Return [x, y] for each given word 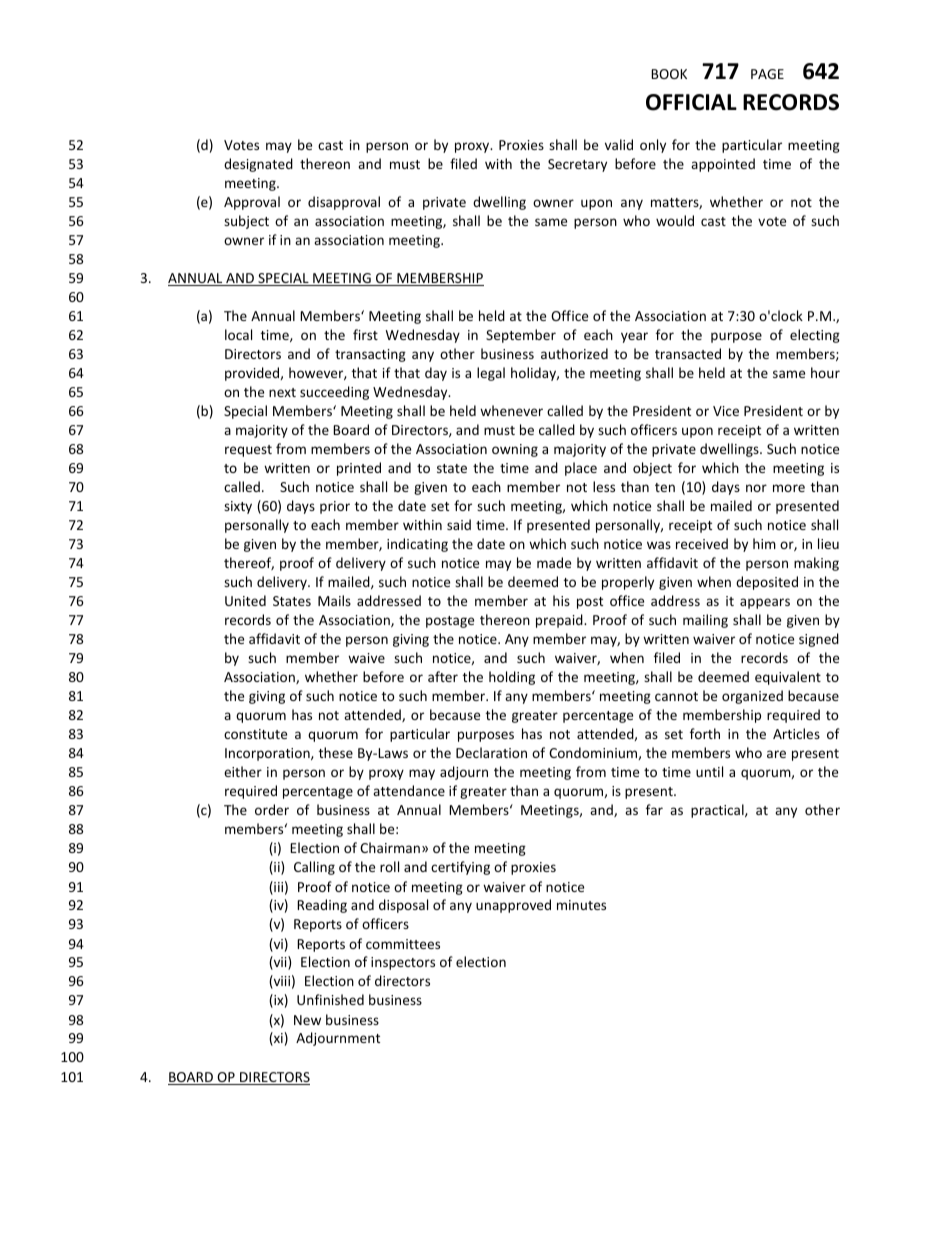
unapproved [513, 906]
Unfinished [330, 999]
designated [258, 165]
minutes [581, 905]
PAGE [767, 74]
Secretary [577, 165]
